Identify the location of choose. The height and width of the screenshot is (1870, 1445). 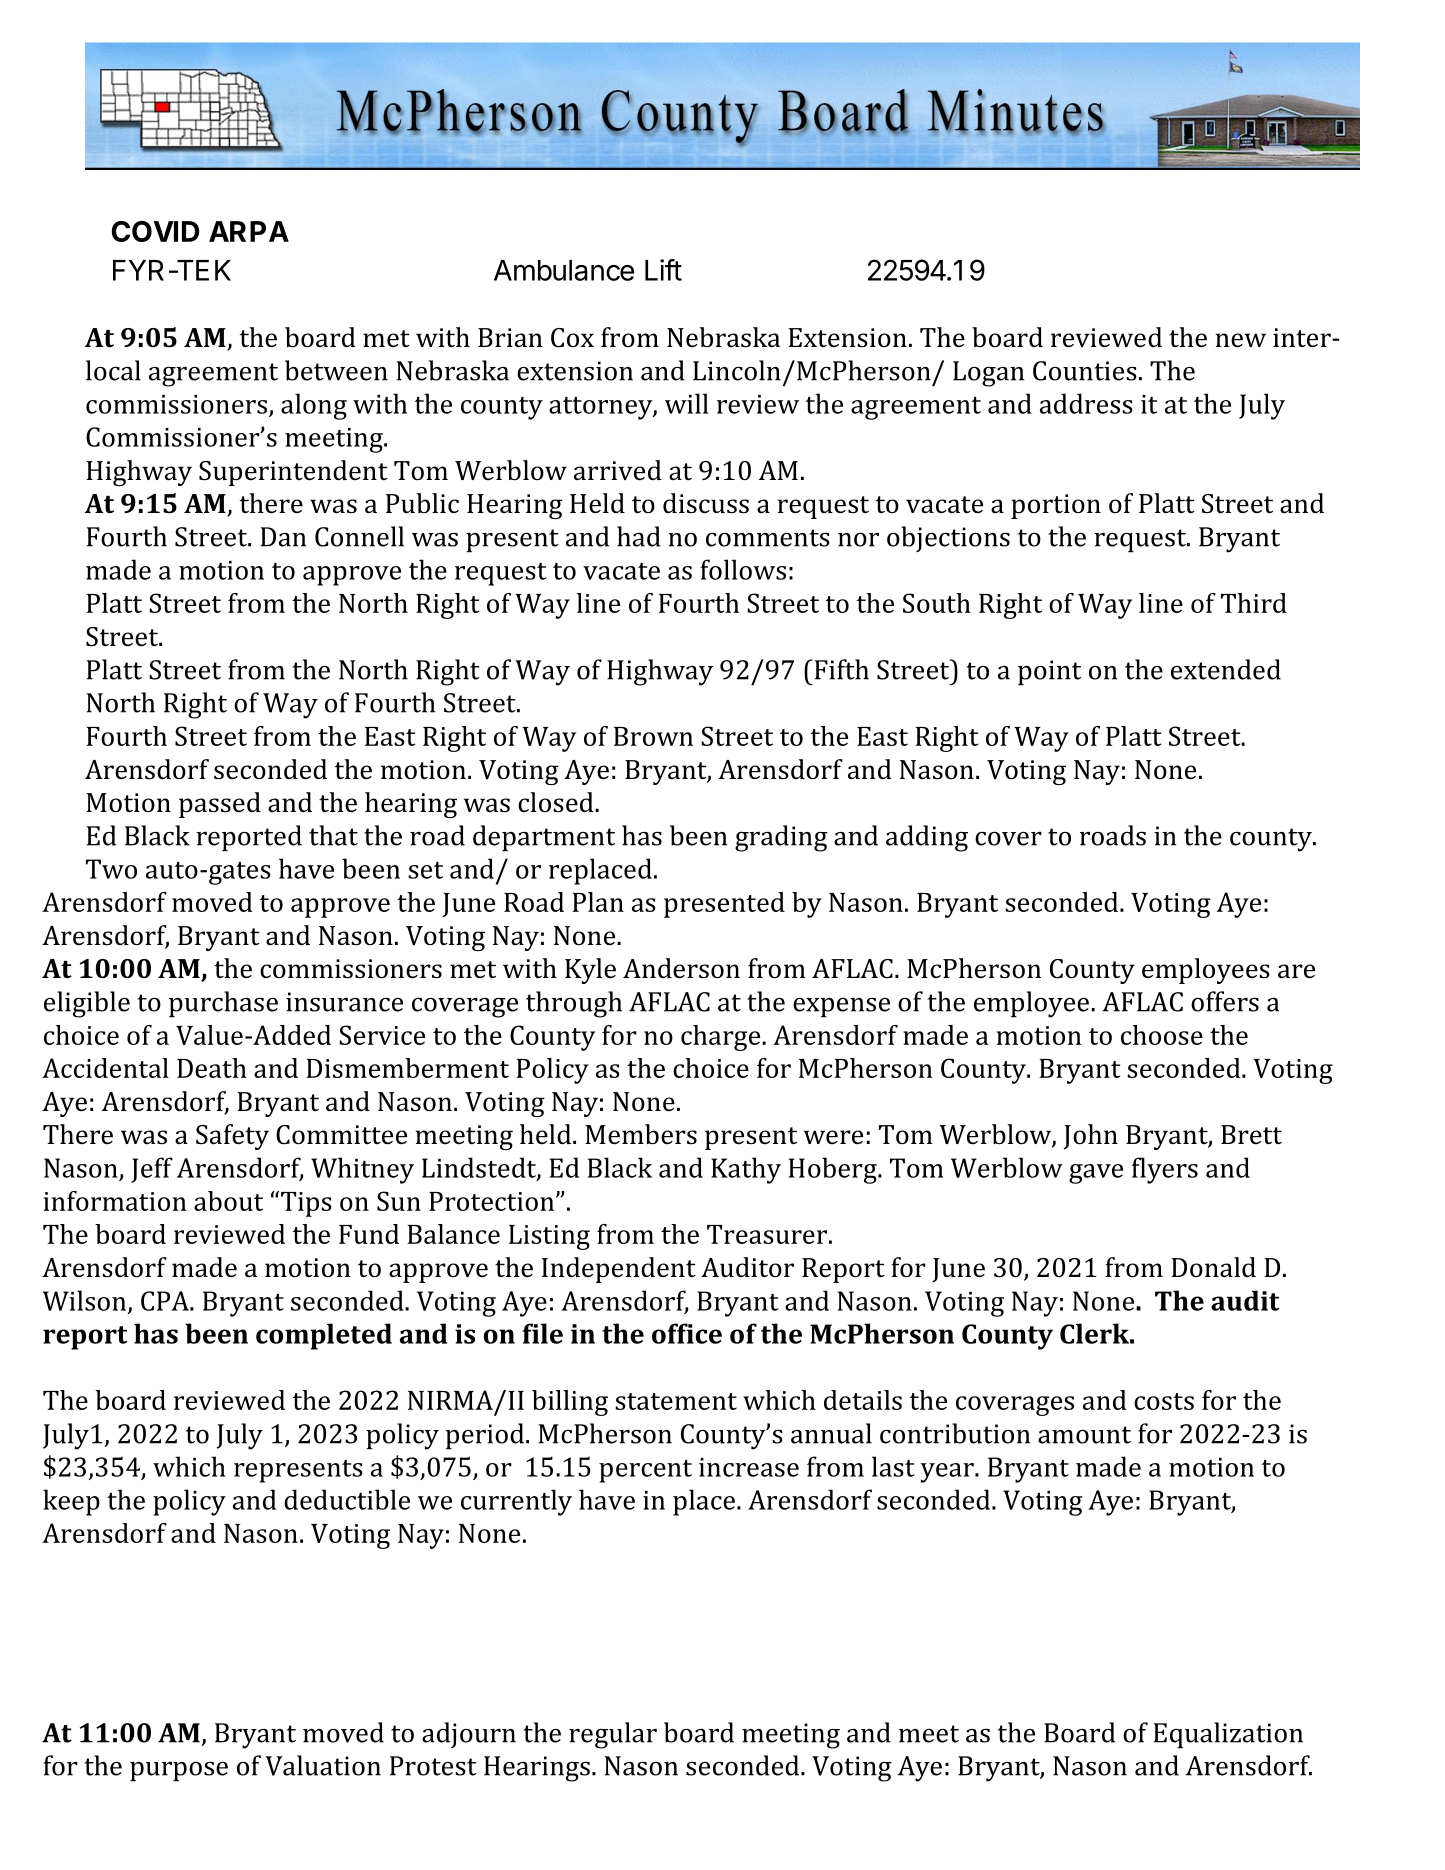
(1162, 1035).
